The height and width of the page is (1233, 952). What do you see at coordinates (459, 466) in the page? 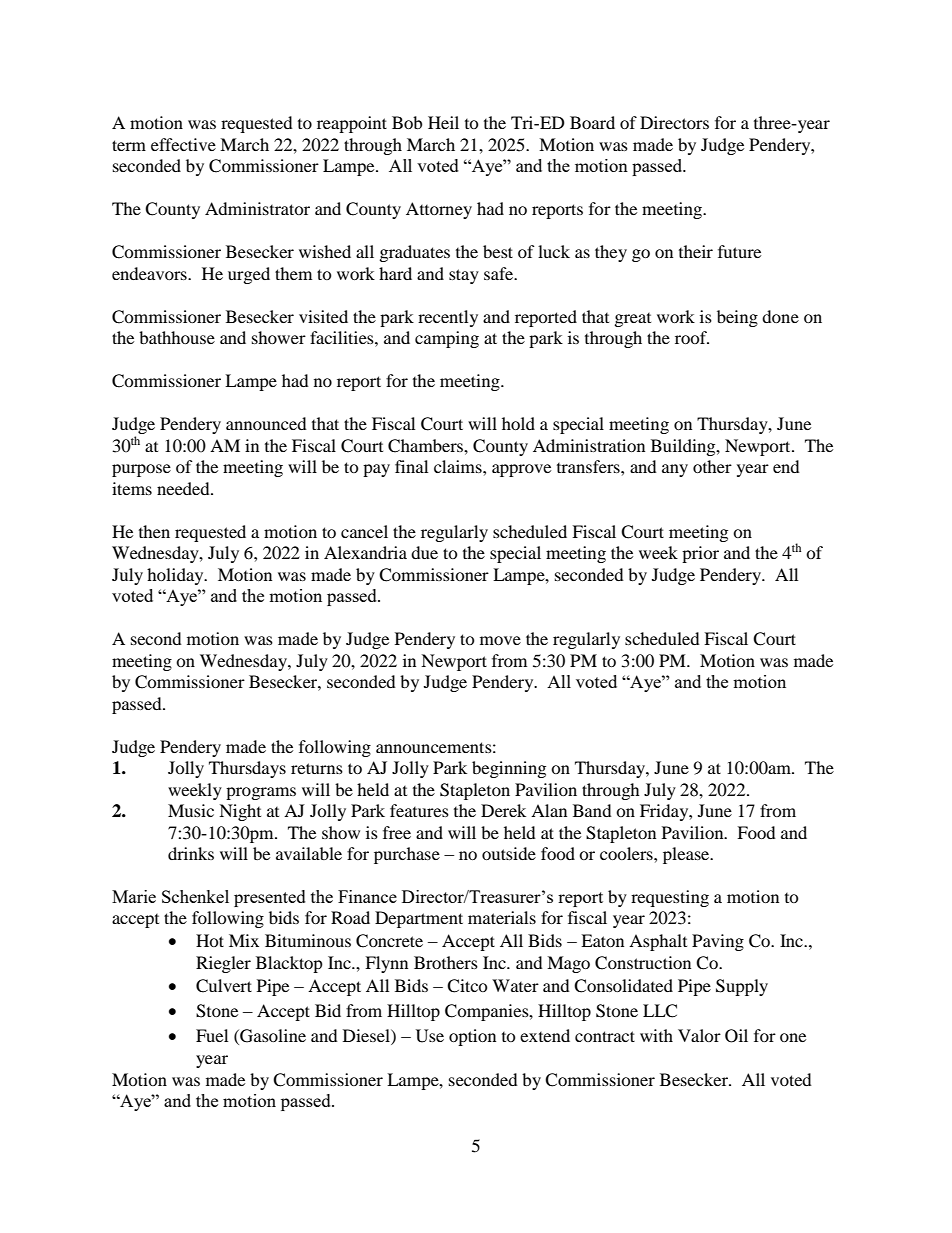
I see `claims` at bounding box center [459, 466].
